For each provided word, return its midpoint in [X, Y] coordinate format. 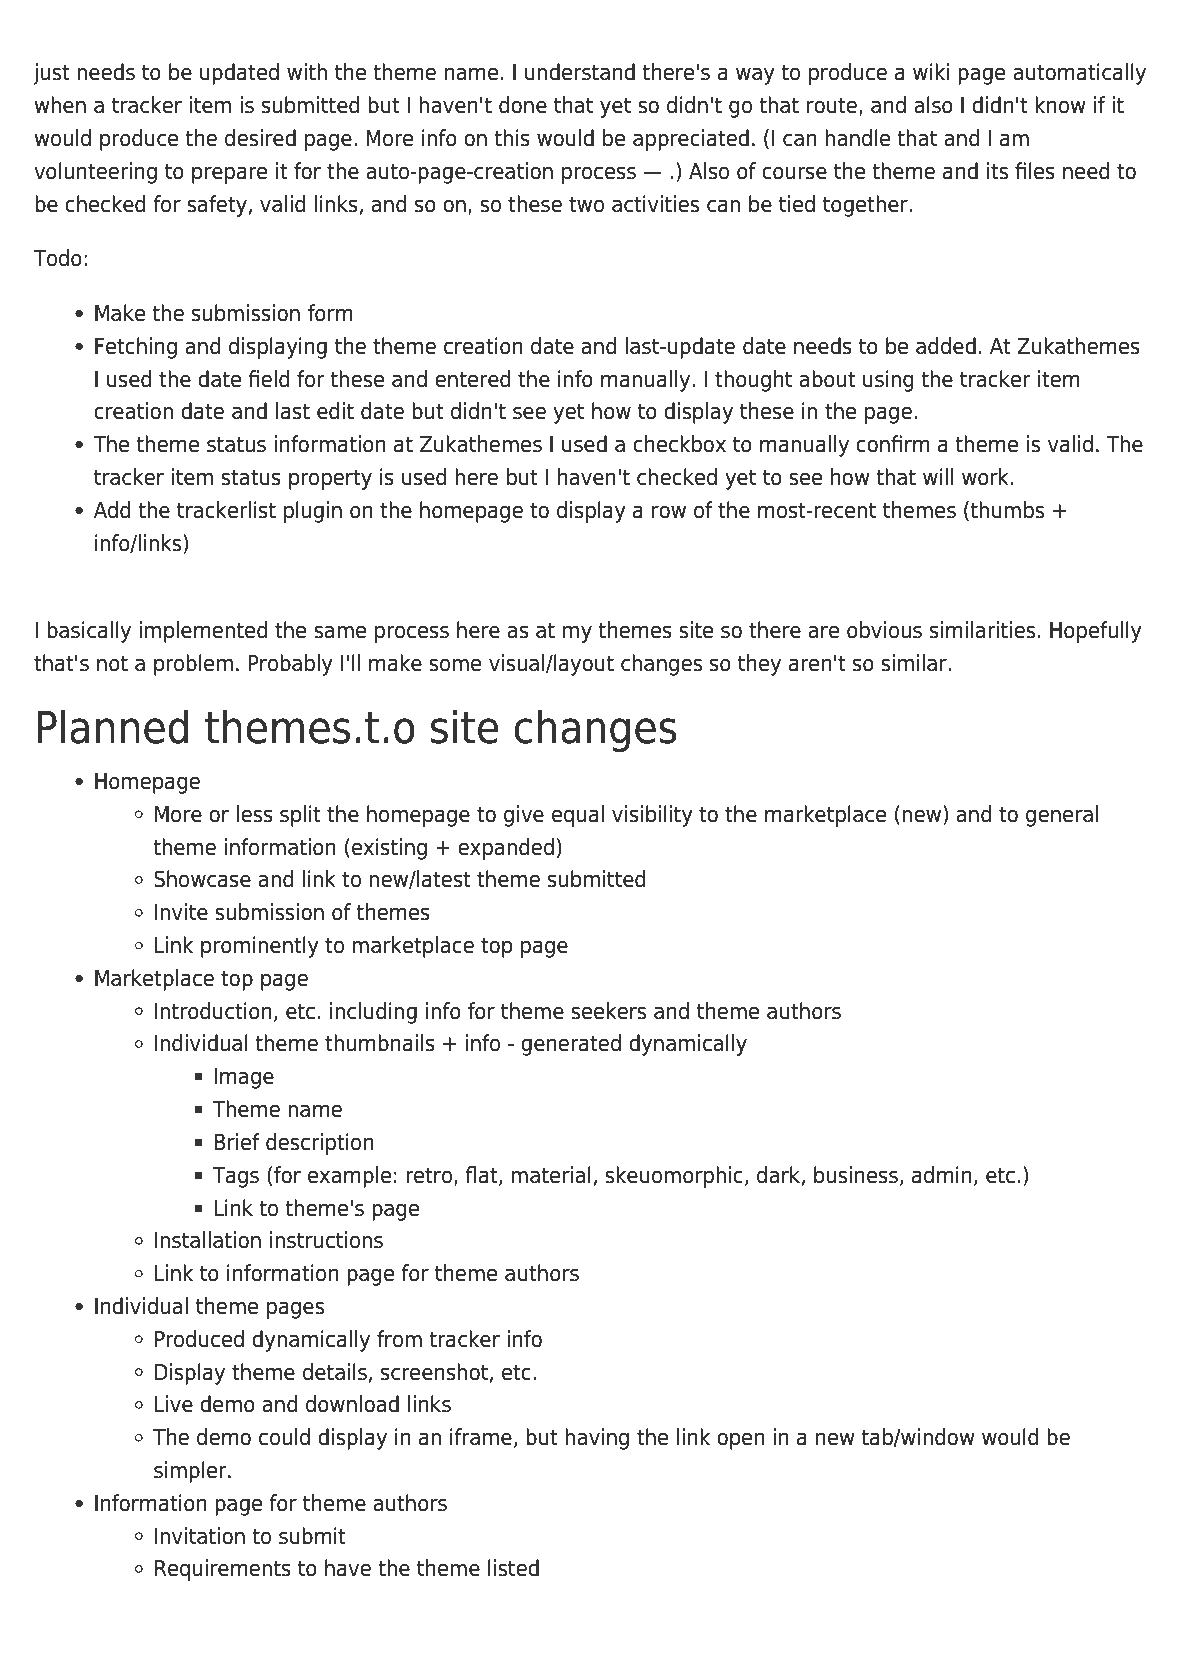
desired [260, 138]
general [1062, 816]
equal [578, 816]
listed [513, 1568]
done [523, 105]
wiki [931, 71]
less [254, 814]
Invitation [200, 1536]
